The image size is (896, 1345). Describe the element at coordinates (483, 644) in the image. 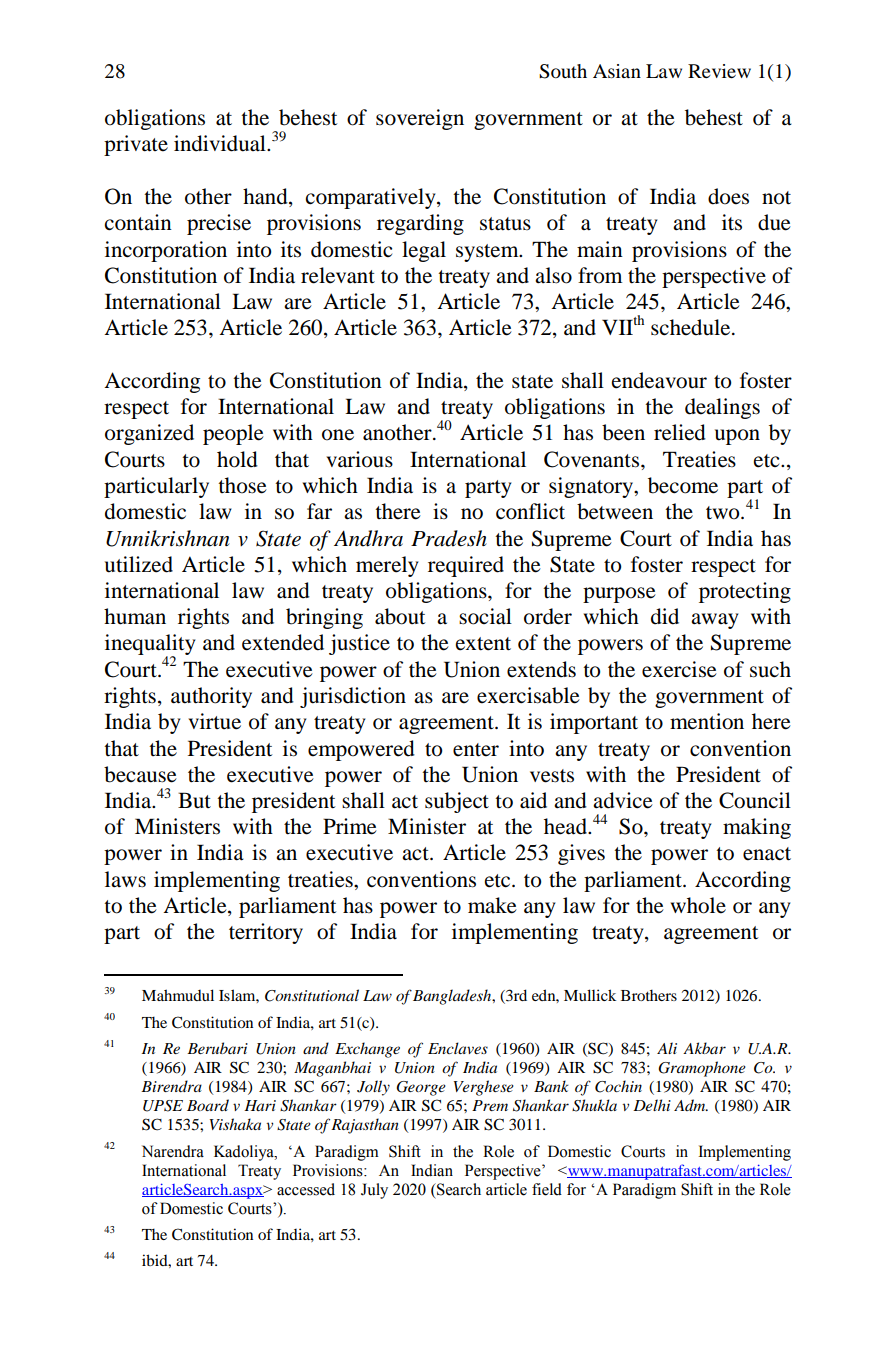

I see `extent` at that location.
